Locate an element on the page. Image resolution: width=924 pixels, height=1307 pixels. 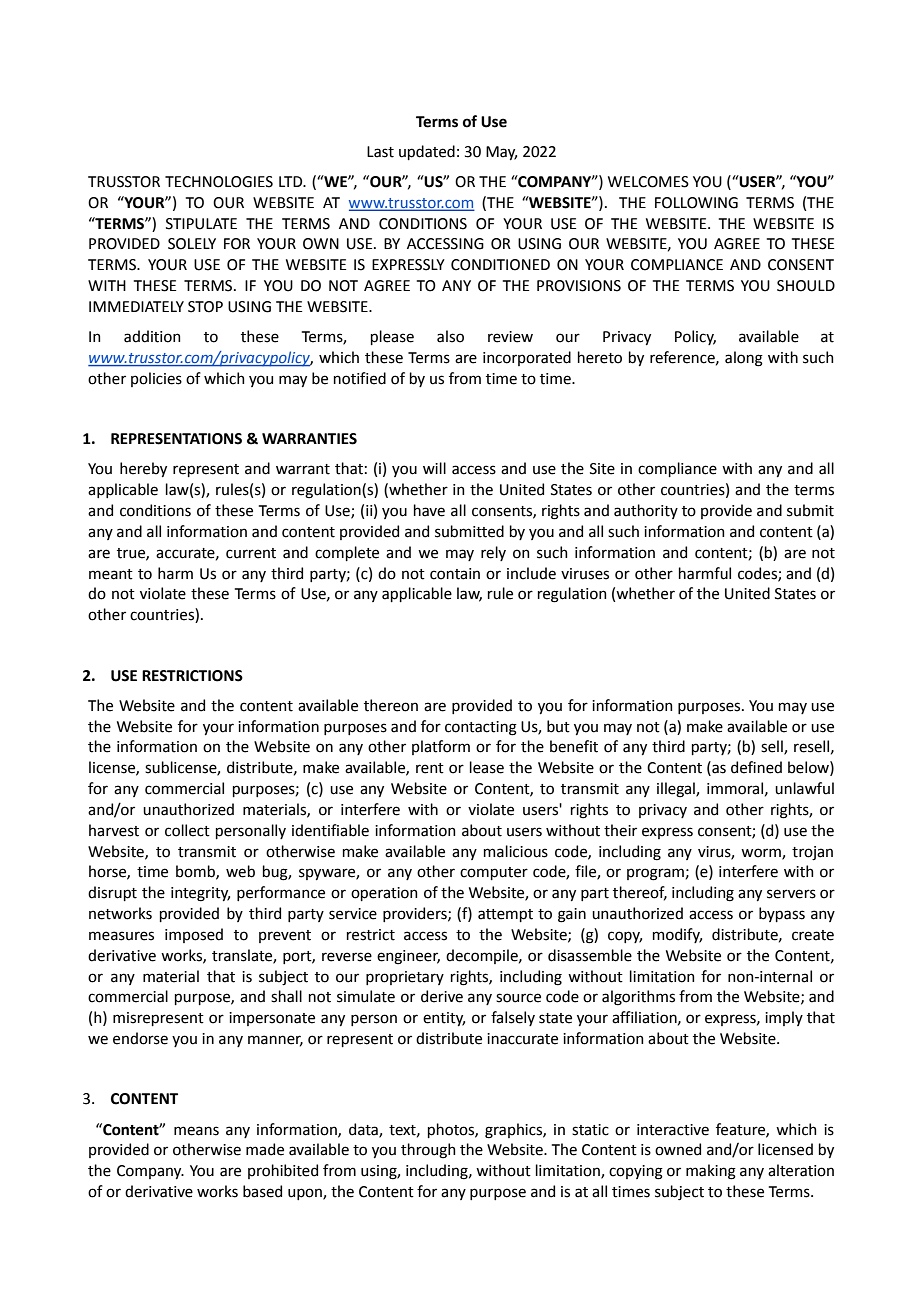
contacting is located at coordinates (481, 728).
